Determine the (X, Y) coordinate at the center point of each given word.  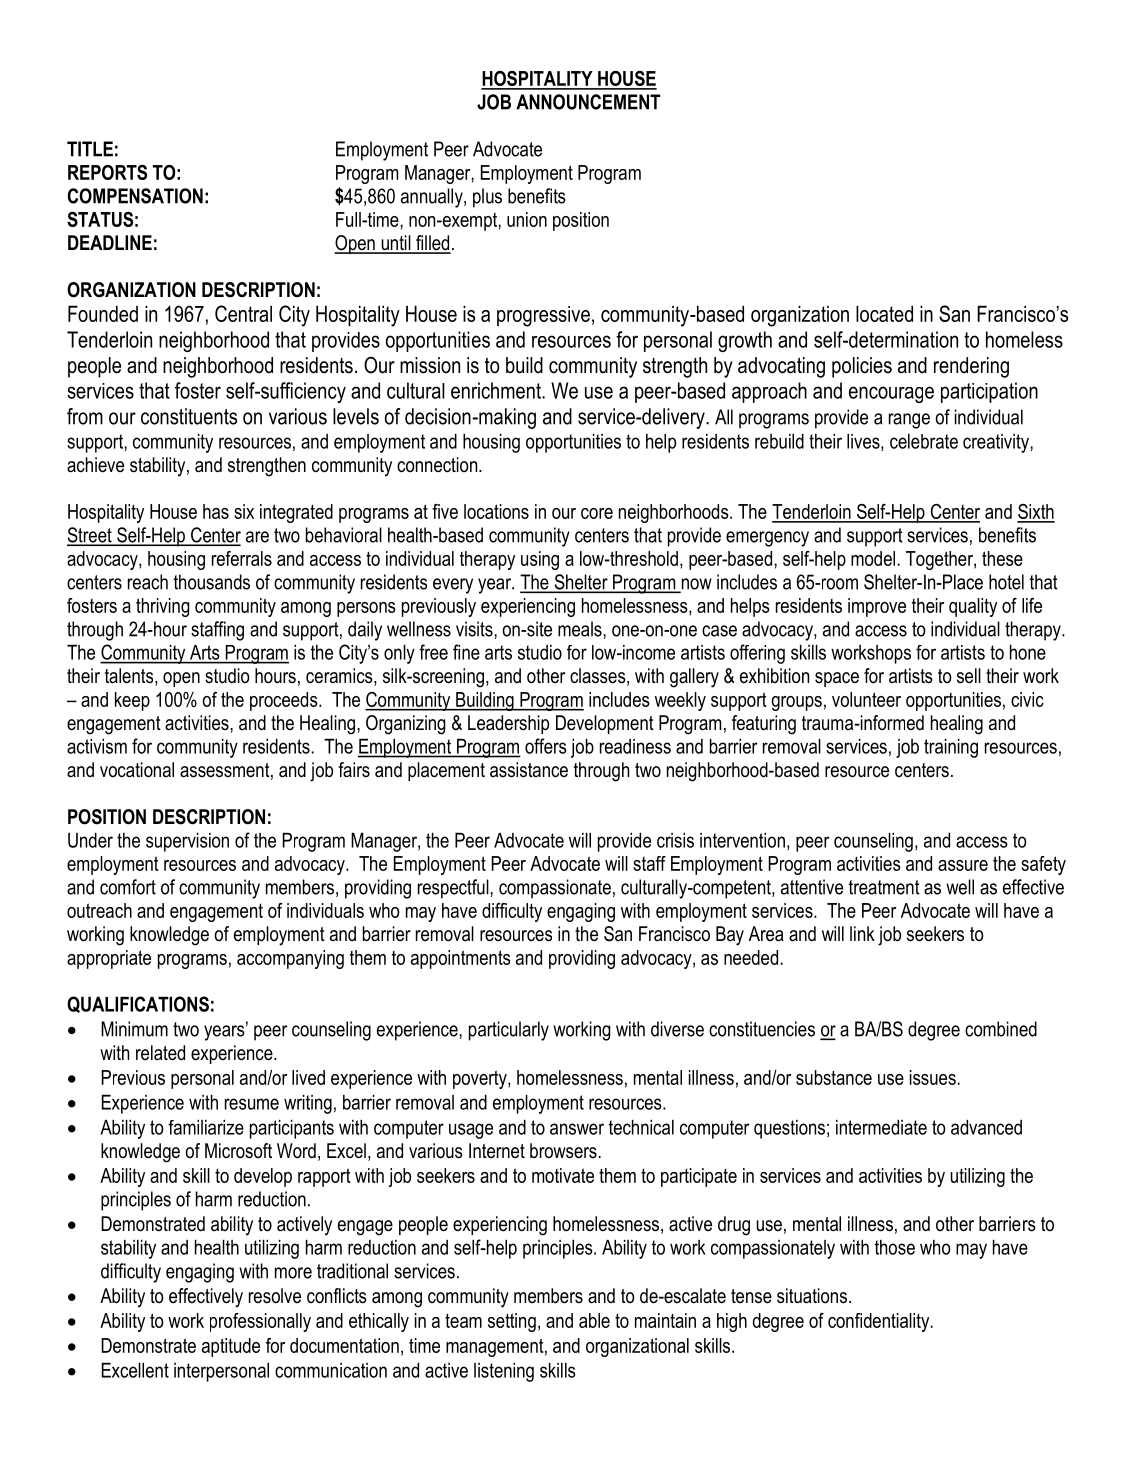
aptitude (231, 1347)
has (216, 511)
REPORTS (107, 172)
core (597, 513)
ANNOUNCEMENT (588, 102)
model (873, 558)
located (884, 313)
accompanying (290, 959)
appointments (461, 959)
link (862, 933)
